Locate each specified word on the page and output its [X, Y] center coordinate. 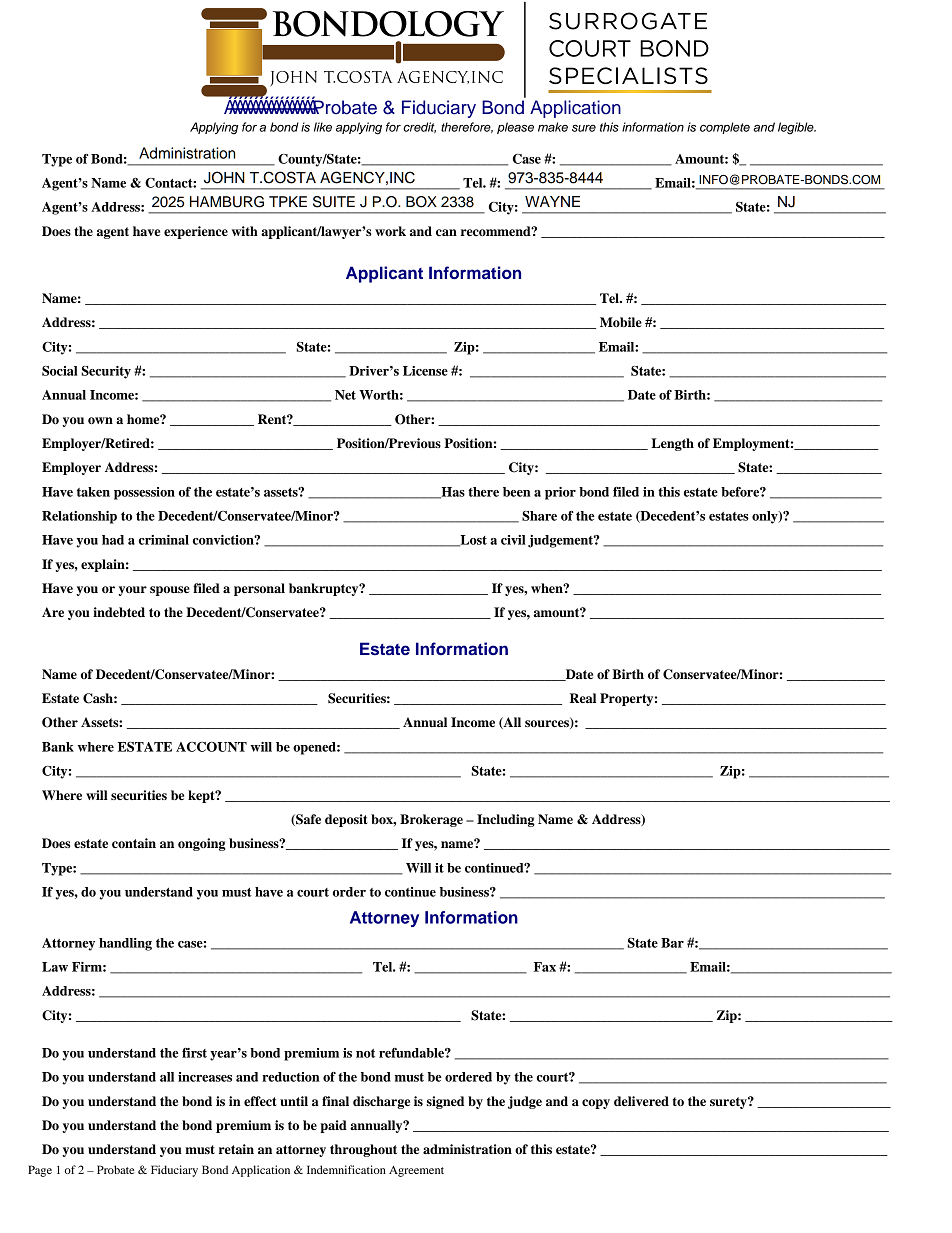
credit [419, 127]
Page [40, 1171]
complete [725, 128]
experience [196, 232]
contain [134, 843]
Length [672, 444]
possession [144, 493]
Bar [672, 943]
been [516, 492]
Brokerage [431, 820]
